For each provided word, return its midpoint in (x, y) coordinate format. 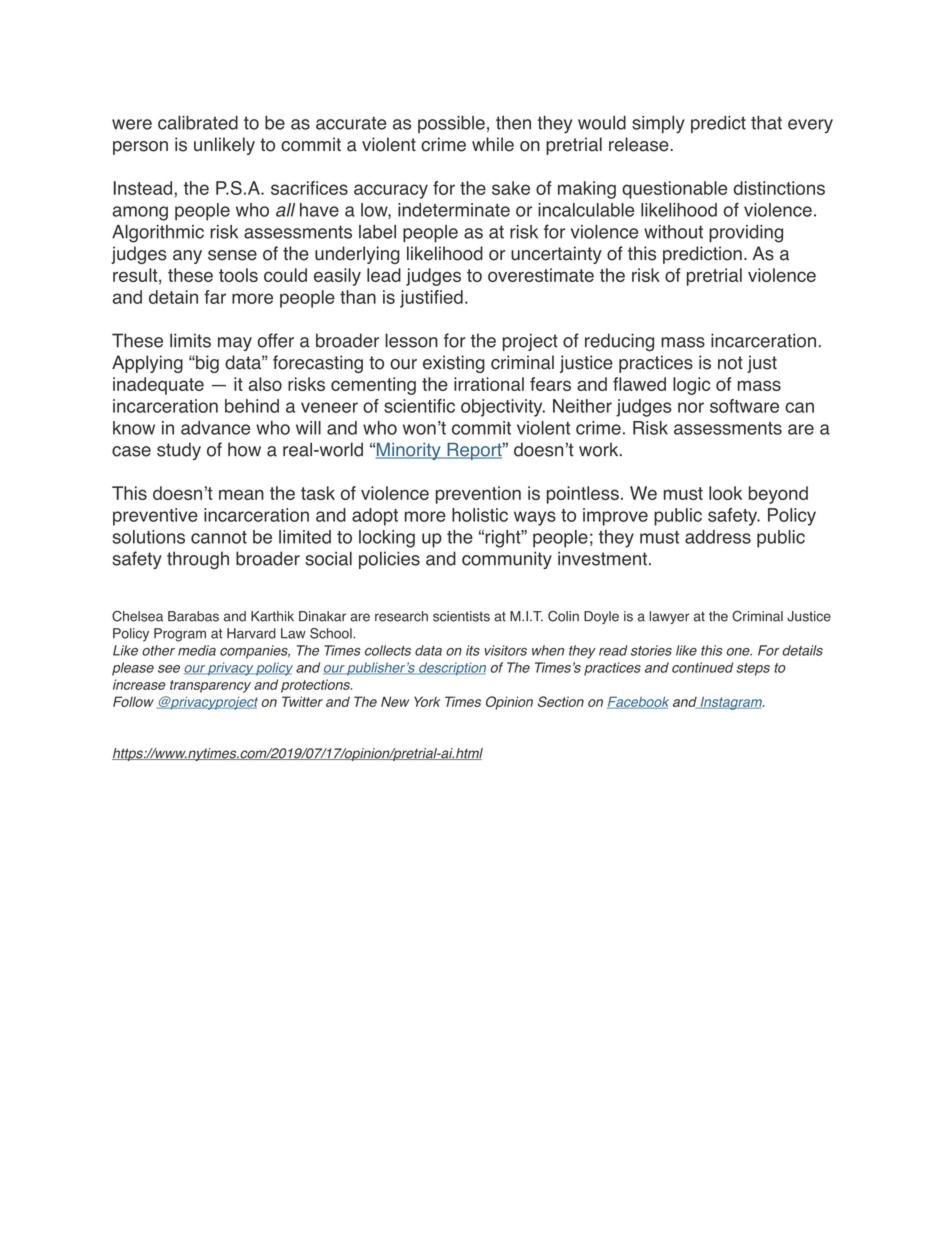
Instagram (731, 703)
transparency (210, 686)
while (493, 144)
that (766, 122)
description (451, 669)
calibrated (198, 122)
